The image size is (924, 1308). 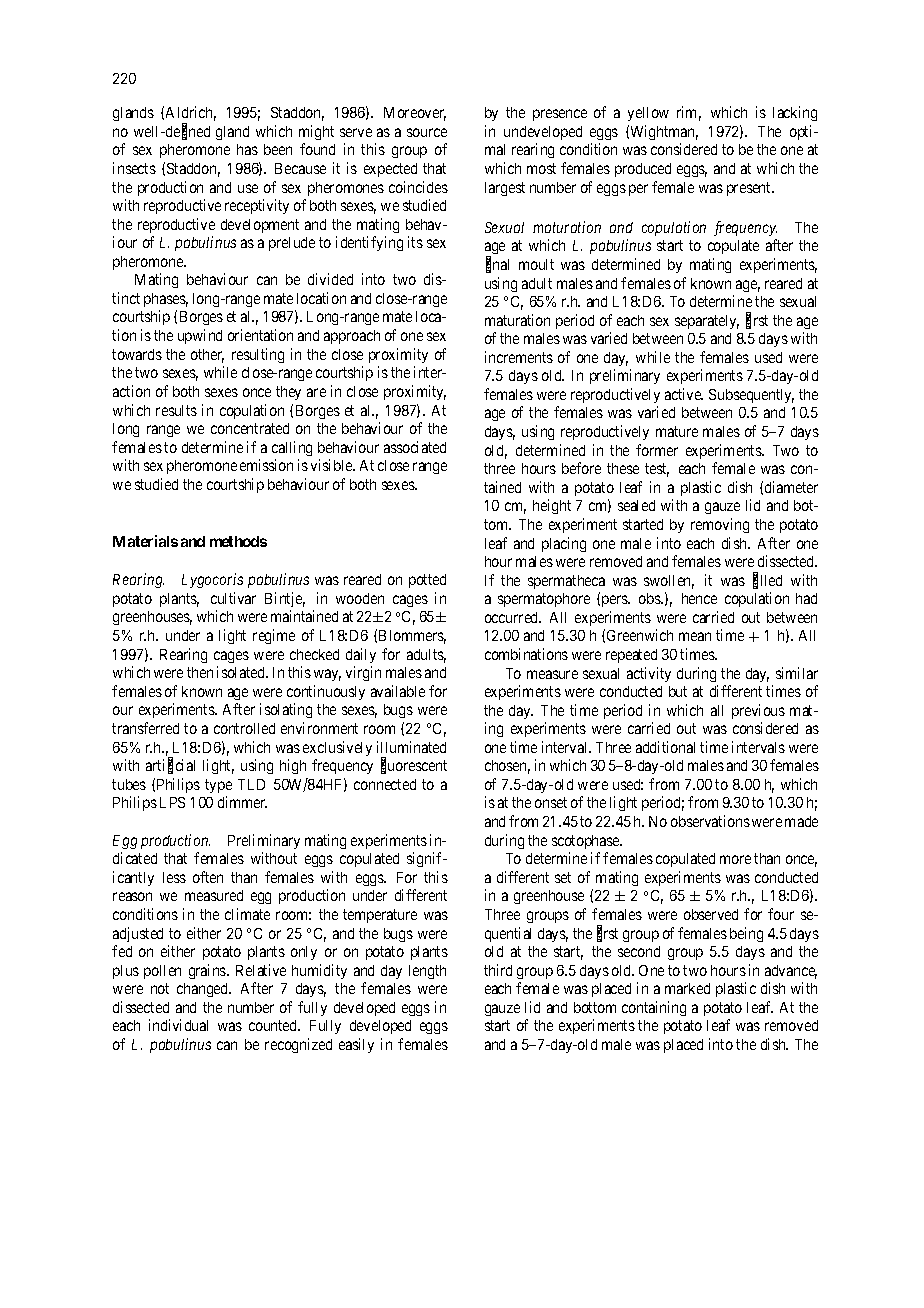 What do you see at coordinates (207, 356) in the image?
I see `other` at bounding box center [207, 356].
